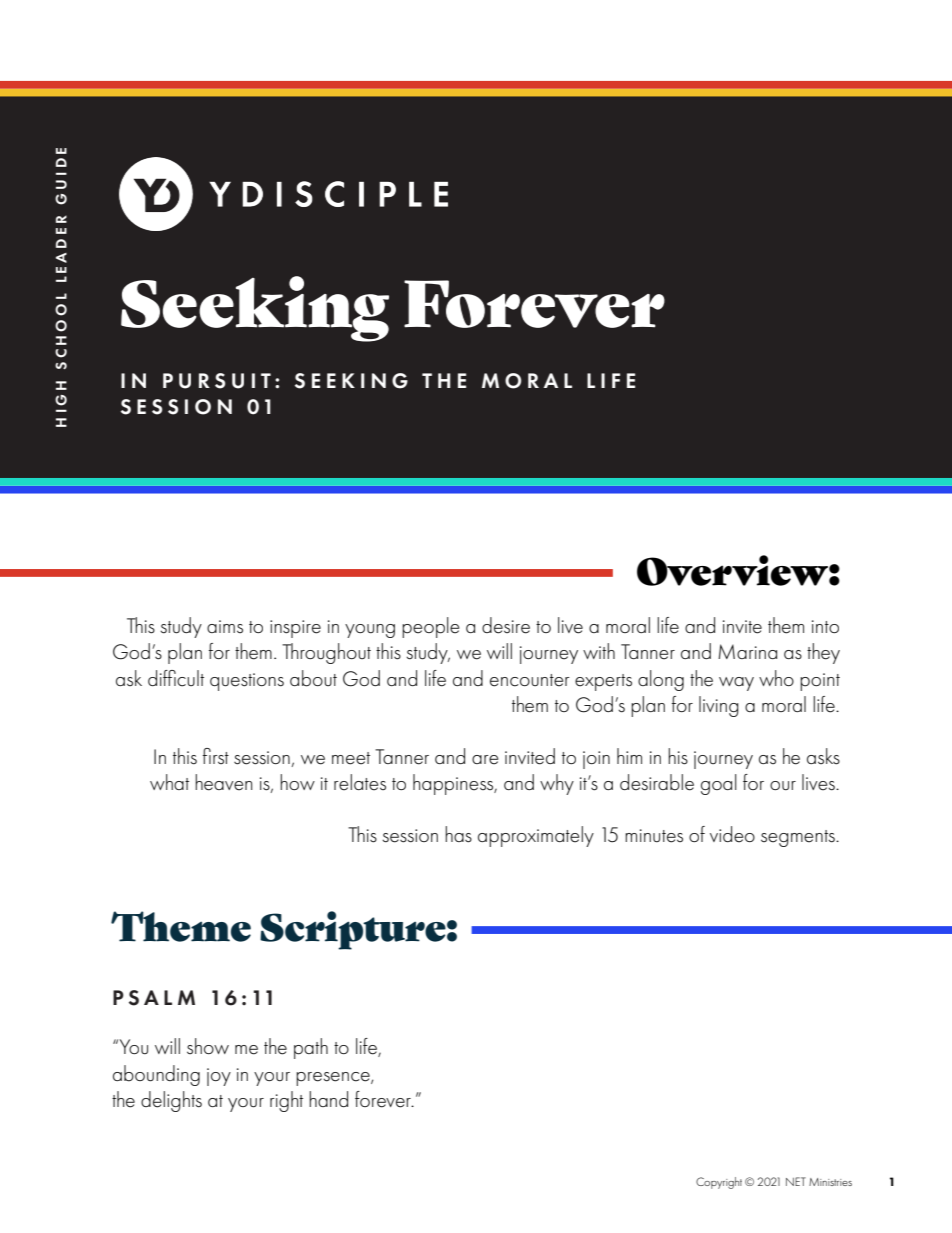  Describe the element at coordinates (719, 784) in the screenshot. I see `goal` at that location.
